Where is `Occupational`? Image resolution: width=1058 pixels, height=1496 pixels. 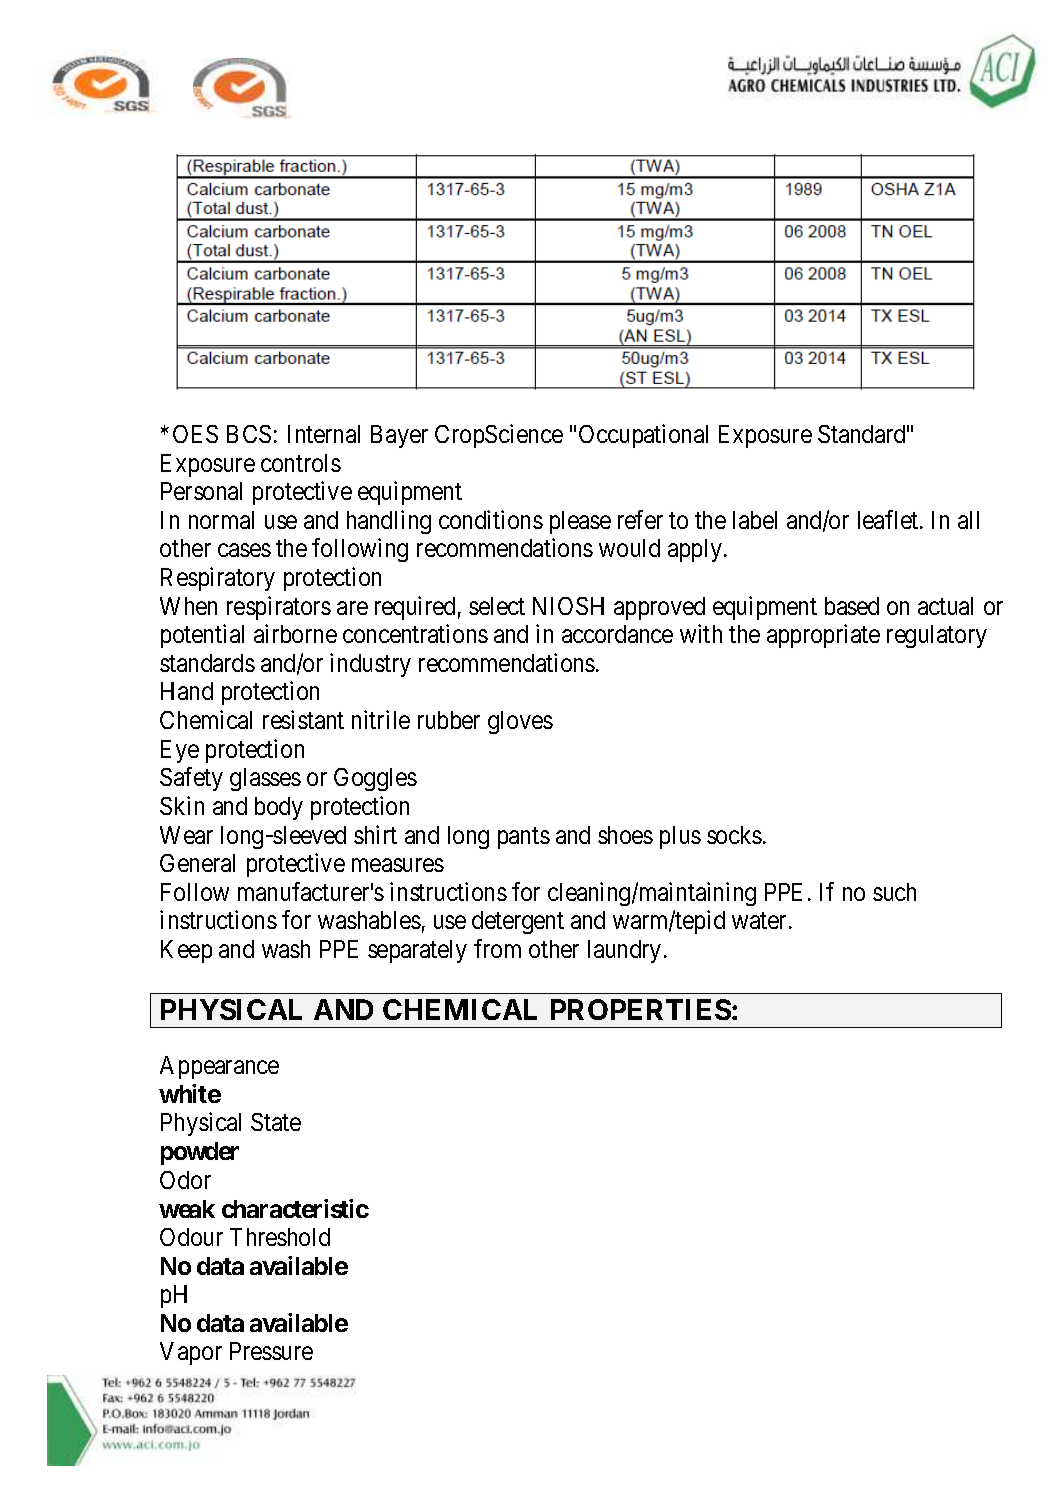 Occupational is located at coordinates (643, 436).
